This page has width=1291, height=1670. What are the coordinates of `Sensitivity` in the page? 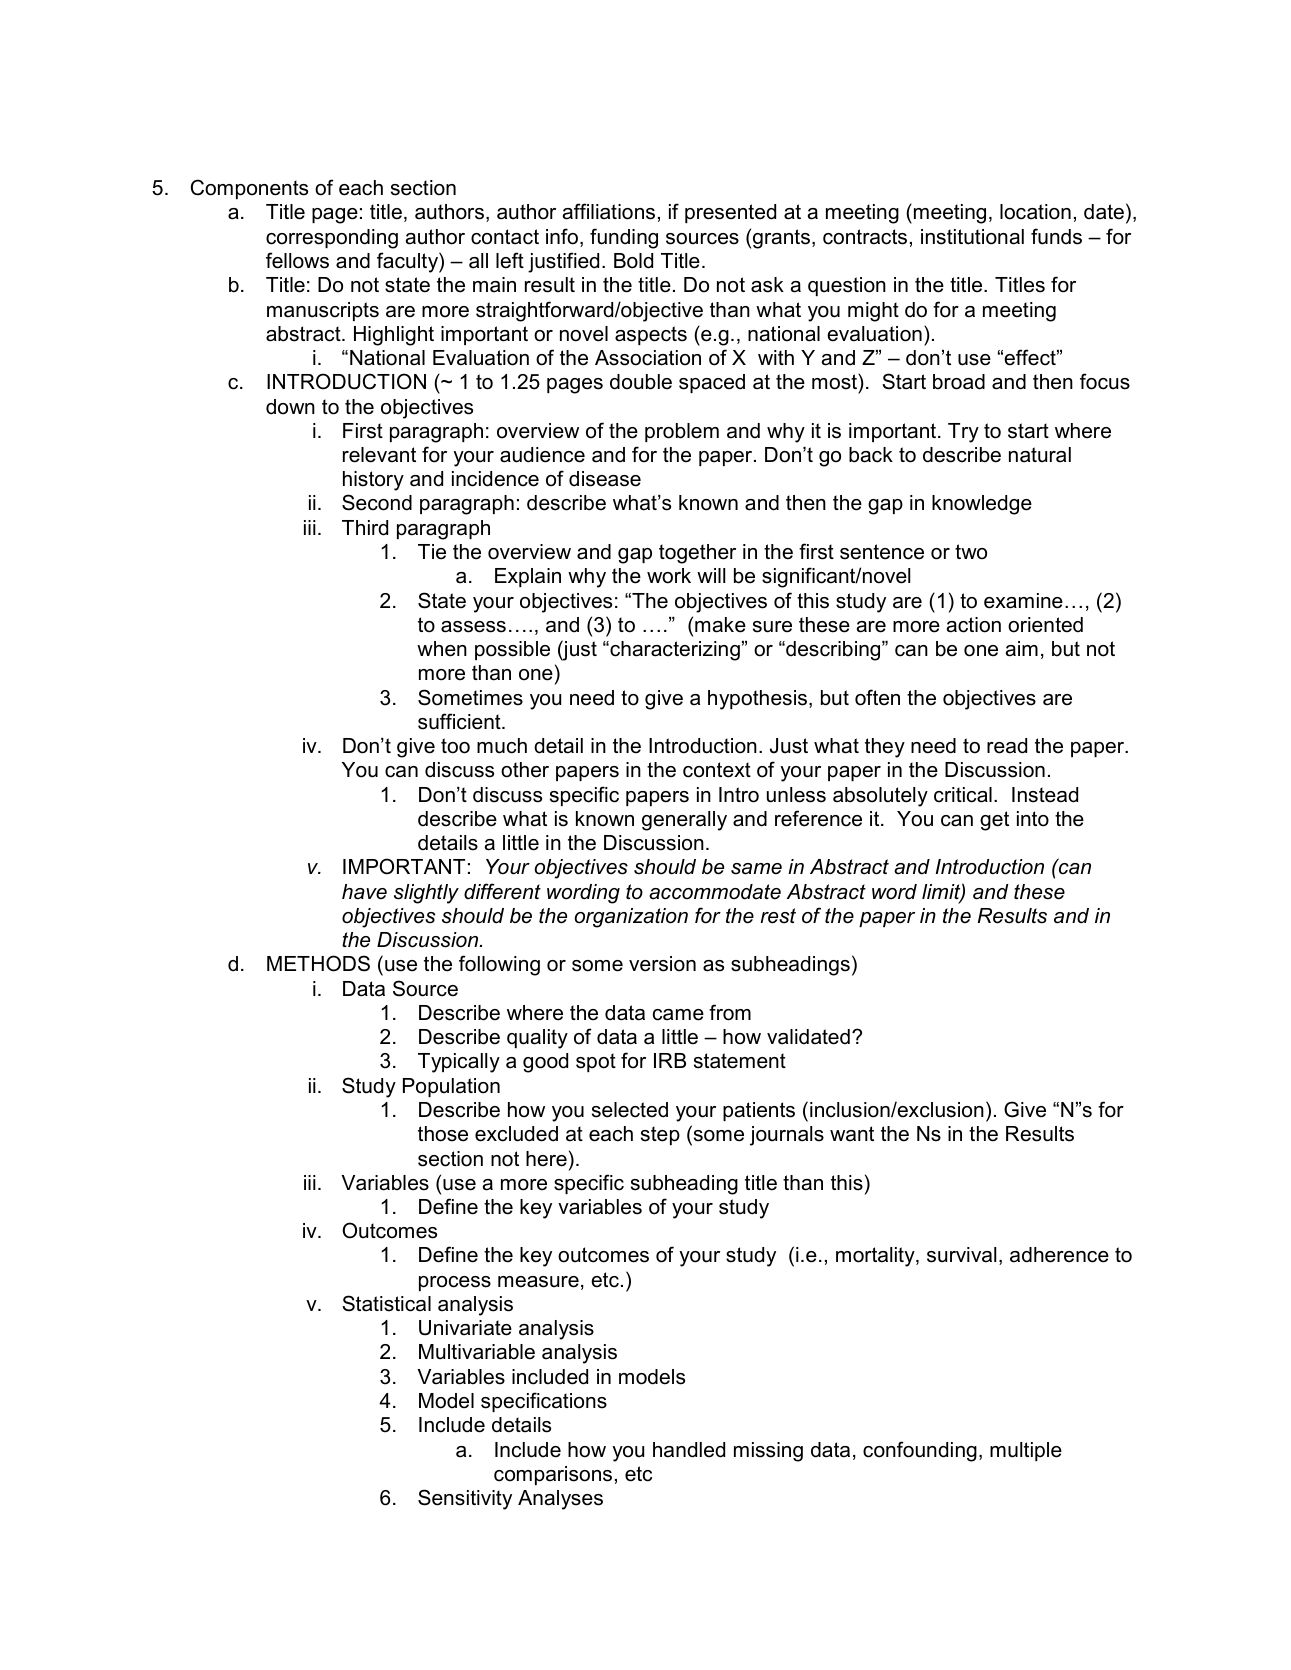 It's located at (465, 1499).
